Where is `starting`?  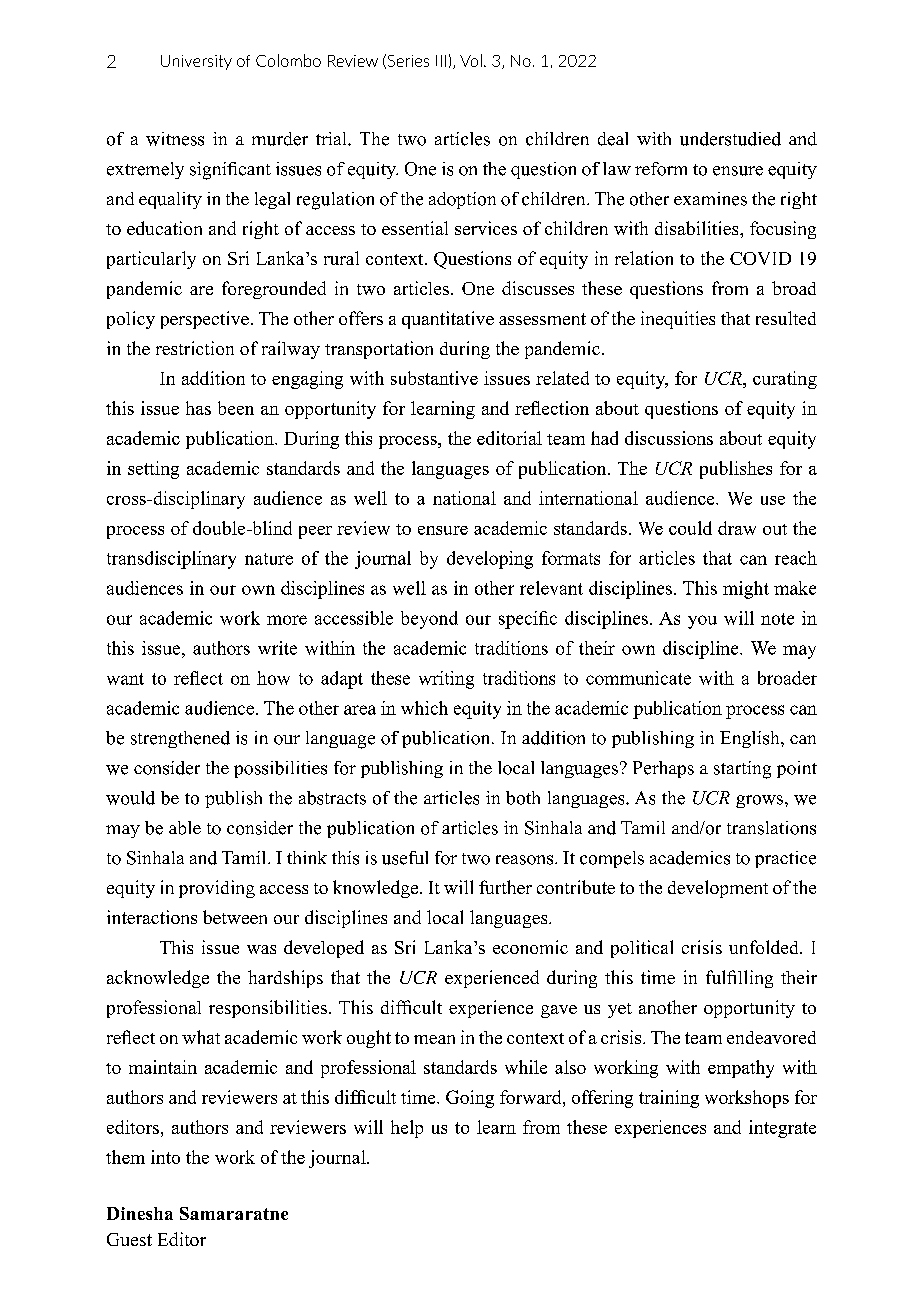
starting is located at coordinates (742, 770).
